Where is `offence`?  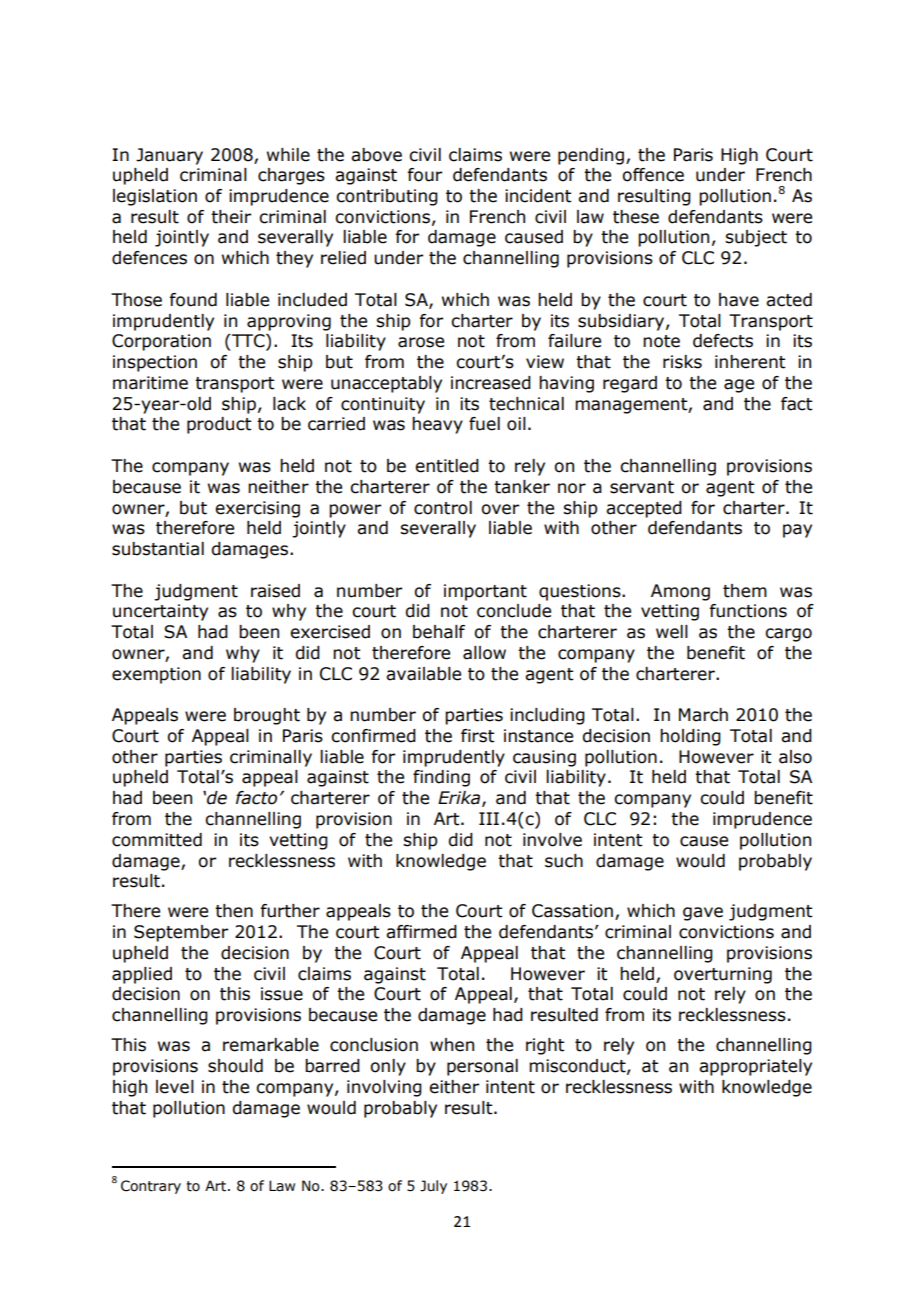 offence is located at coordinates (653, 175).
